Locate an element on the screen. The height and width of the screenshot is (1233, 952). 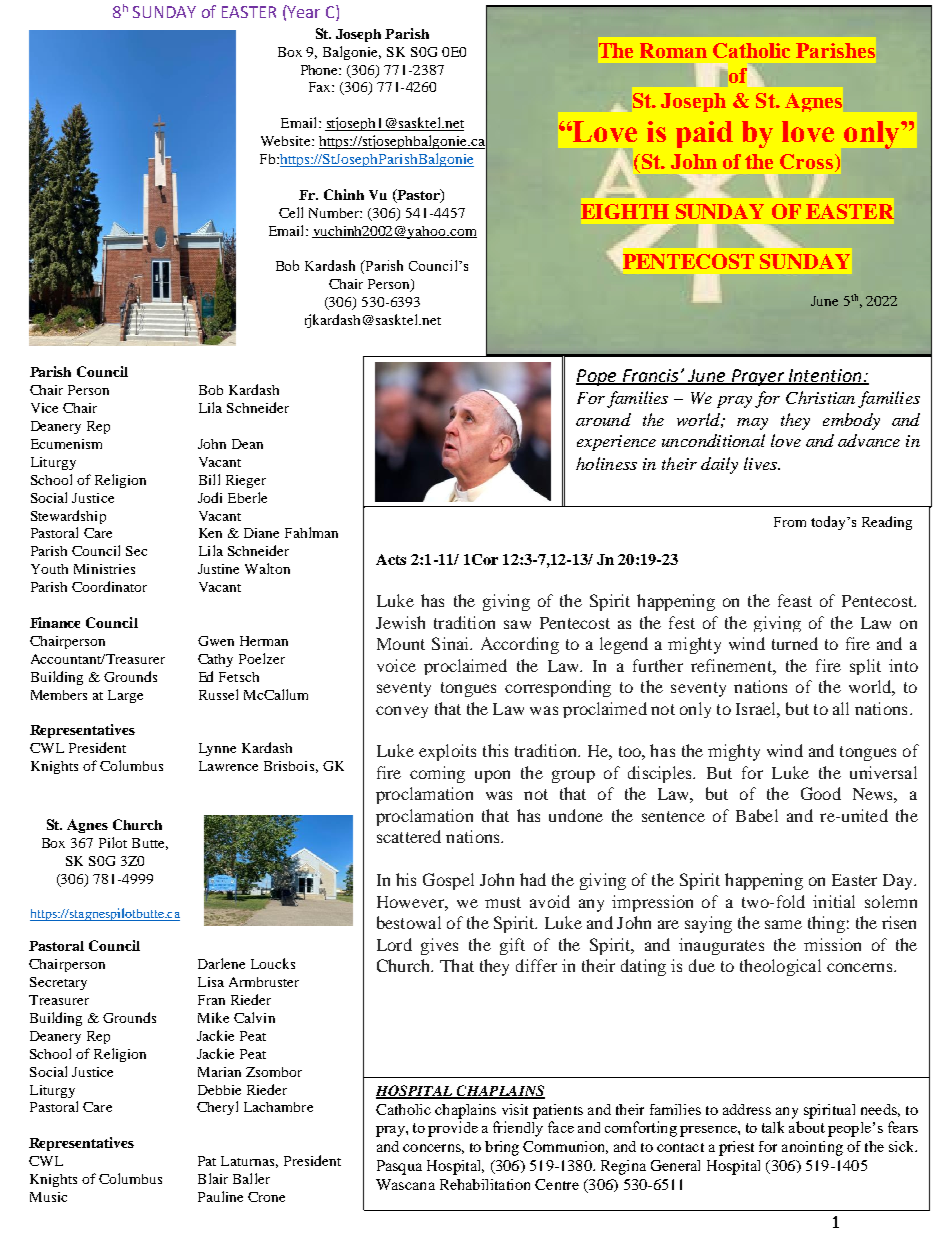
Rehabilitation is located at coordinates (485, 1184).
